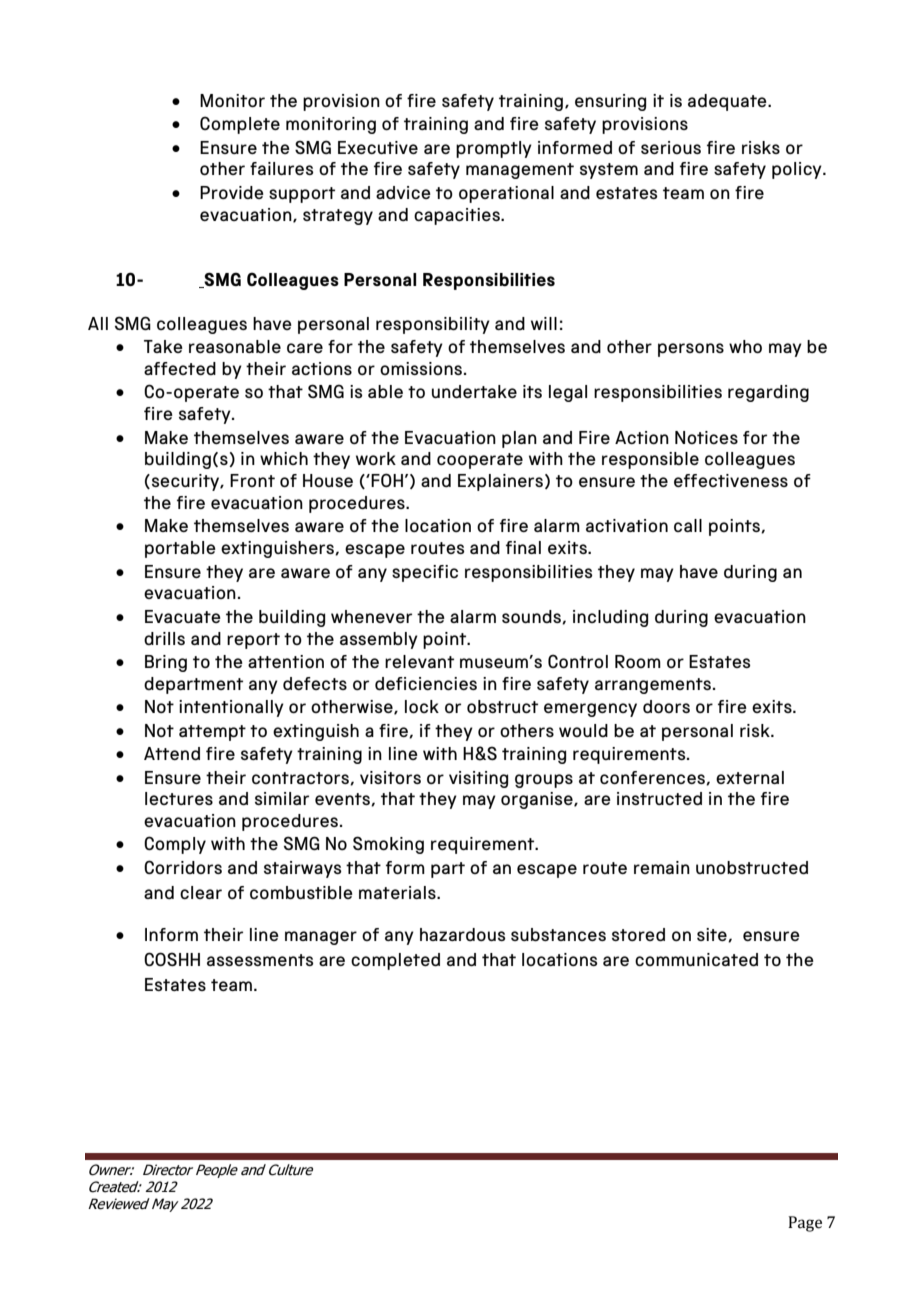  Describe the element at coordinates (532, 617) in the page. I see `sounds` at that location.
